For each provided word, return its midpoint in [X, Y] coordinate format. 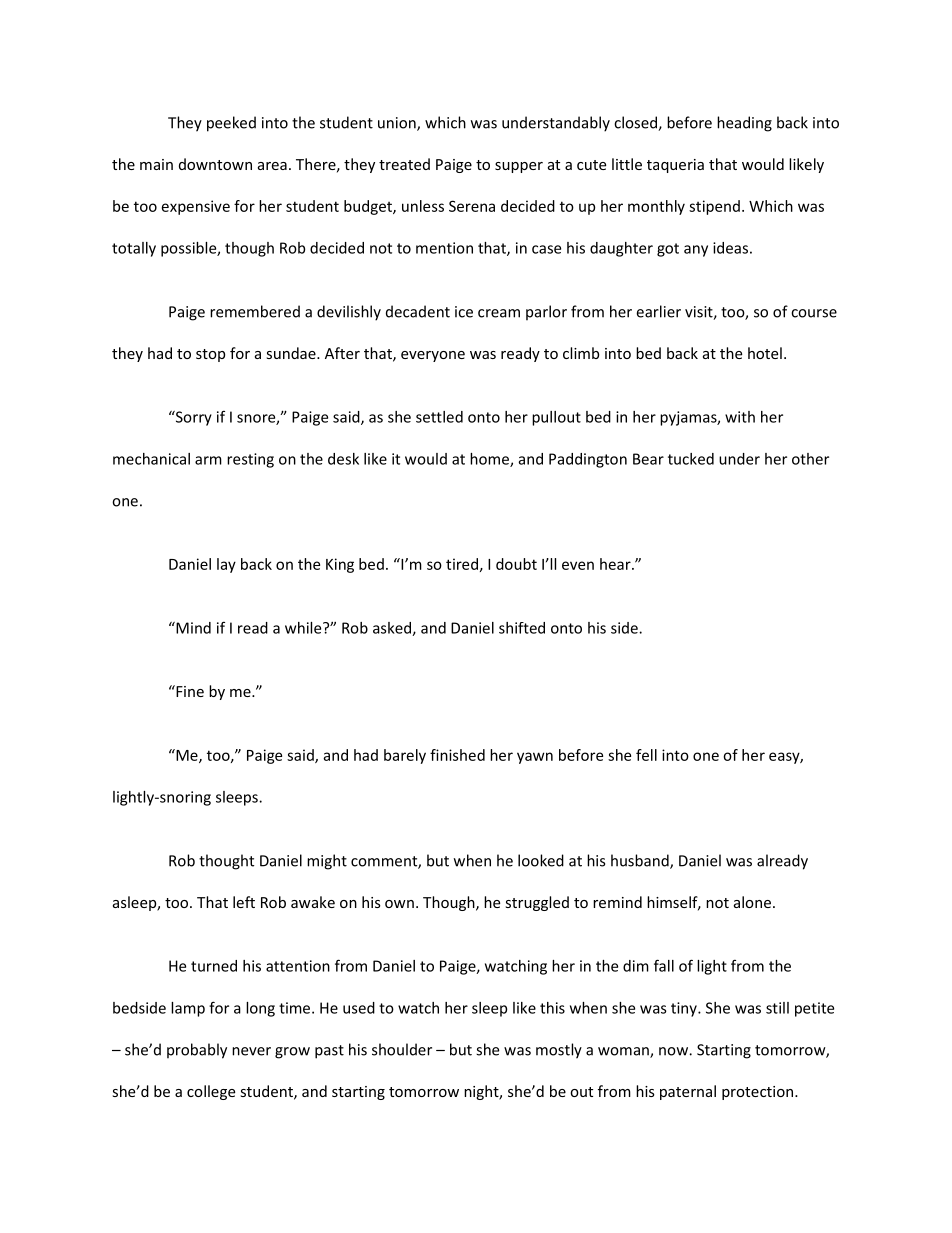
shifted [522, 628]
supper [519, 167]
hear [616, 564]
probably [197, 1051]
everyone [433, 356]
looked [541, 860]
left [244, 902]
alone [752, 902]
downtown [215, 164]
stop [210, 355]
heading [744, 124]
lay [226, 565]
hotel [765, 353]
